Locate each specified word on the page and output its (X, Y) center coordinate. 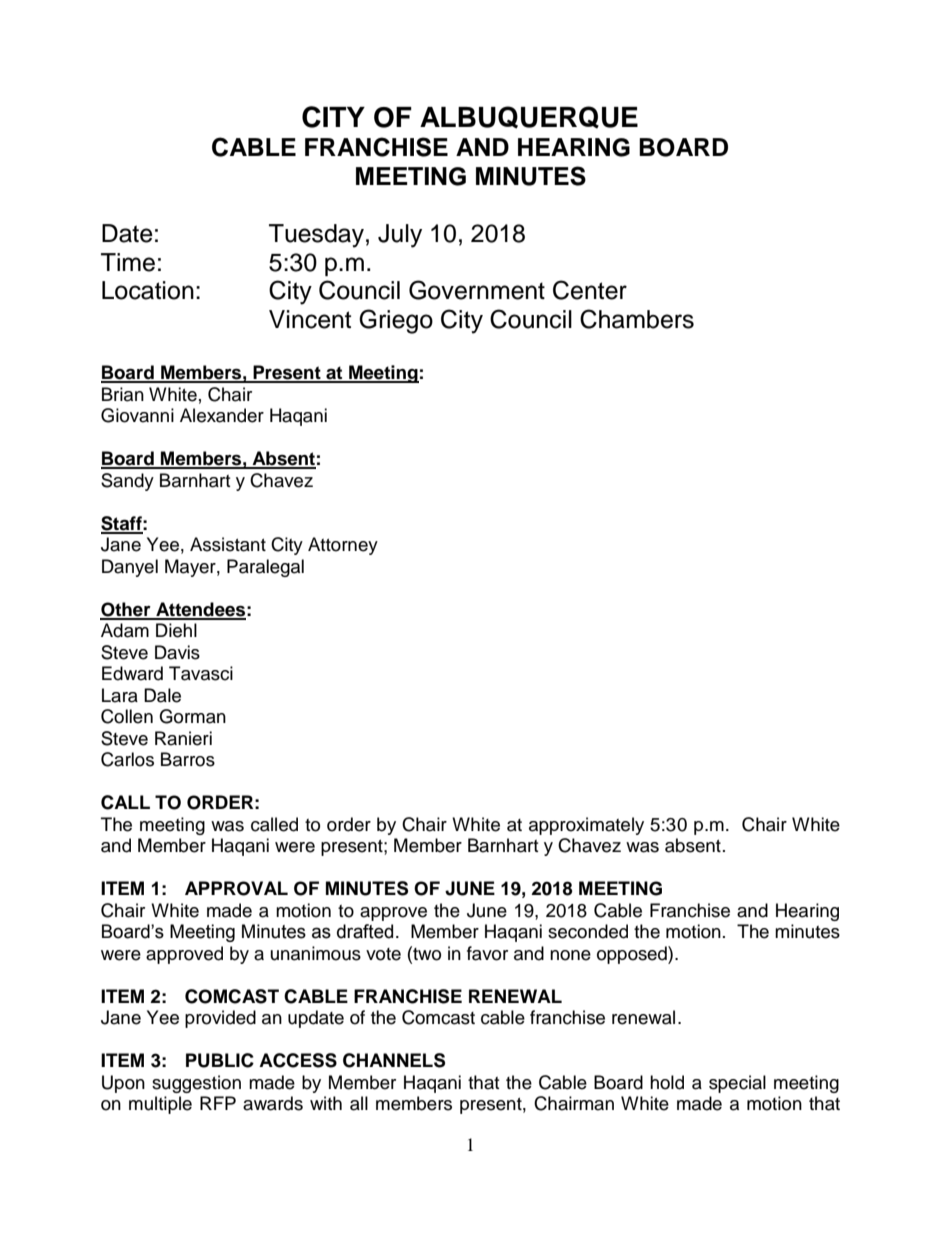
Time (128, 262)
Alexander (222, 415)
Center (590, 290)
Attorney (343, 546)
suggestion (196, 1084)
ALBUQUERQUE (529, 117)
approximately (586, 826)
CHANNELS (394, 1060)
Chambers (637, 319)
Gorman (192, 716)
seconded (588, 931)
